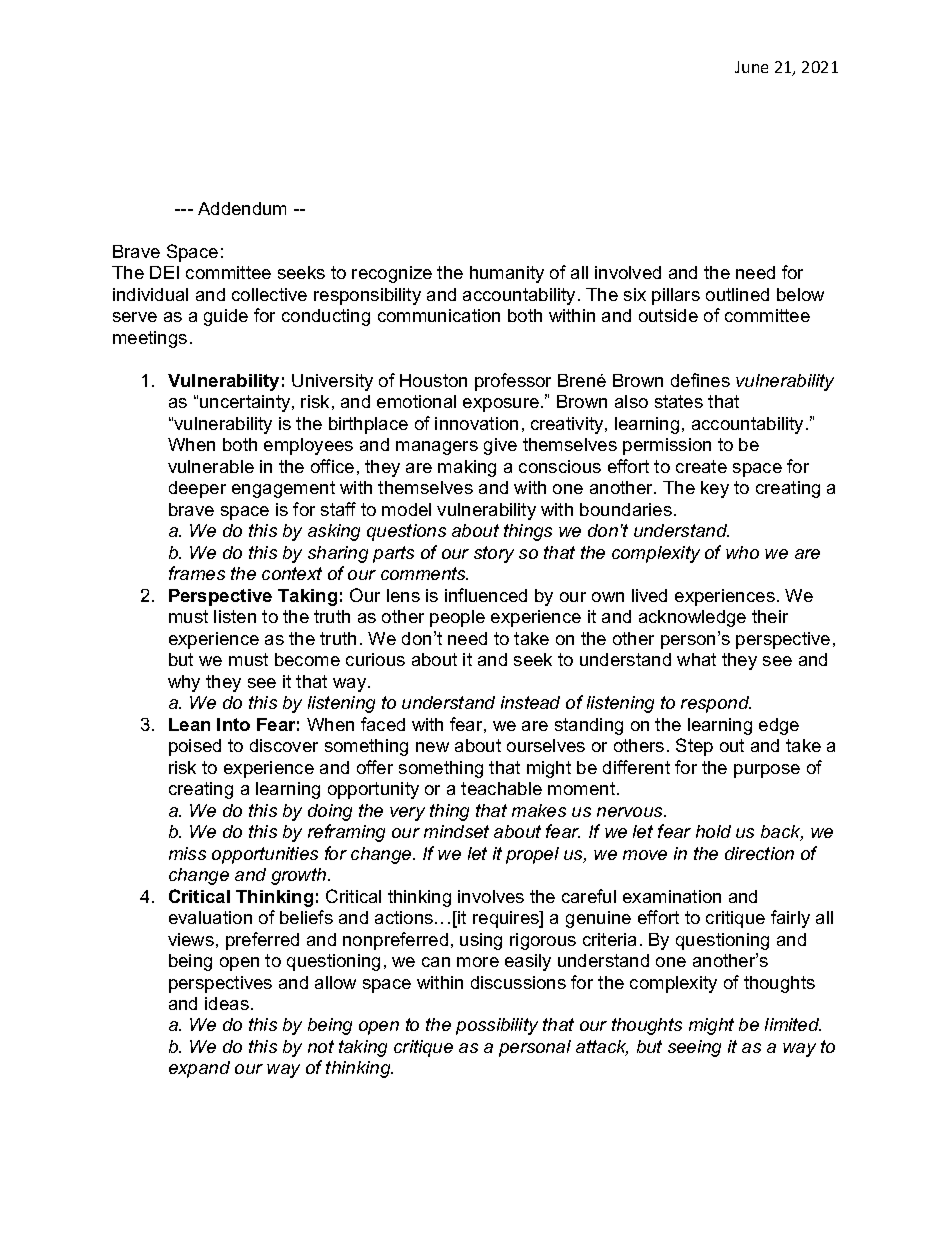 This screenshot has height=1233, width=952. What do you see at coordinates (195, 747) in the screenshot?
I see `poised` at bounding box center [195, 747].
